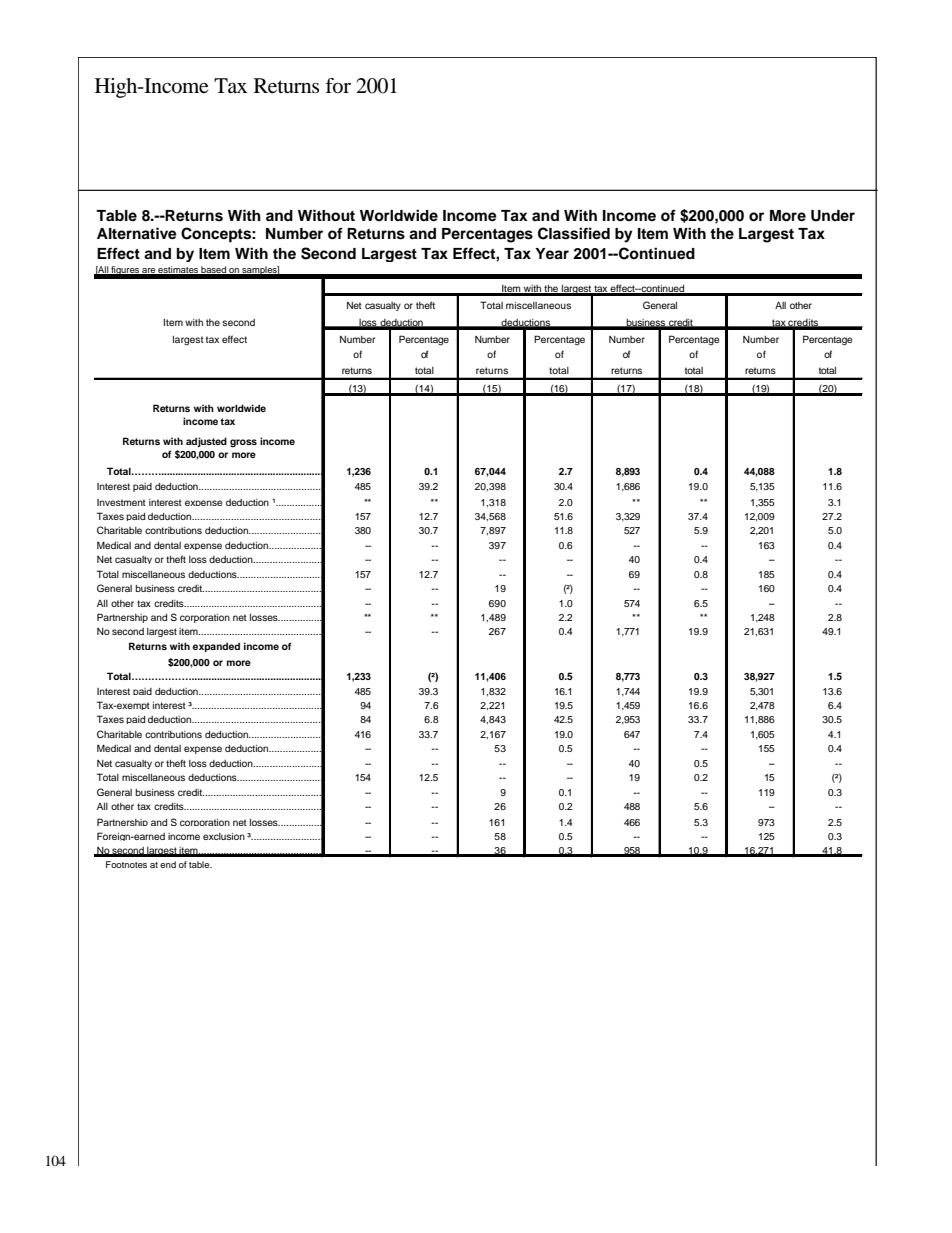 The height and width of the image is (1233, 952). What do you see at coordinates (137, 233) in the image?
I see `Alternative` at bounding box center [137, 233].
